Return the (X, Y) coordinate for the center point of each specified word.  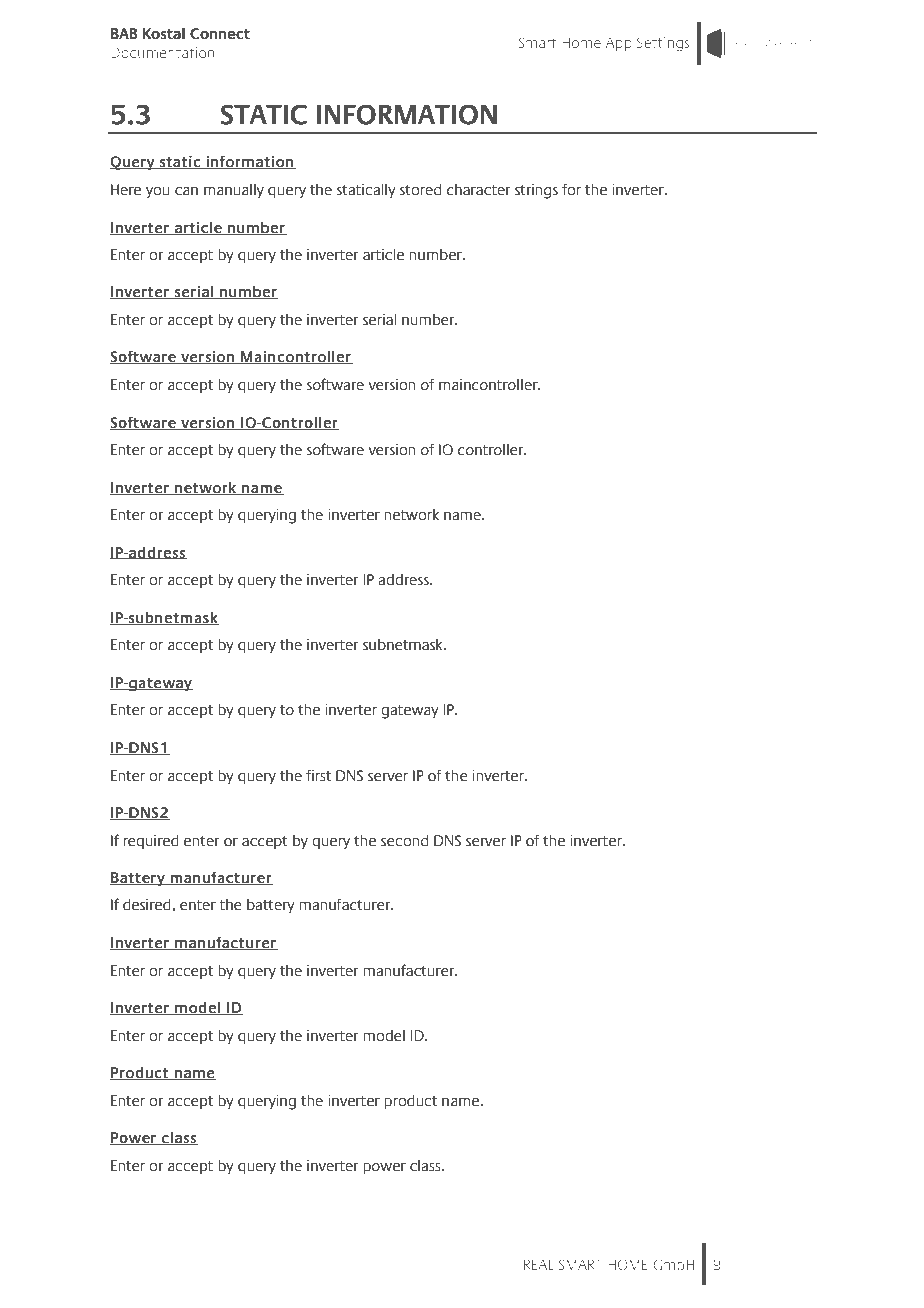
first (318, 775)
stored (420, 190)
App (619, 44)
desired (148, 905)
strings (536, 191)
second (404, 841)
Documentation (162, 52)
